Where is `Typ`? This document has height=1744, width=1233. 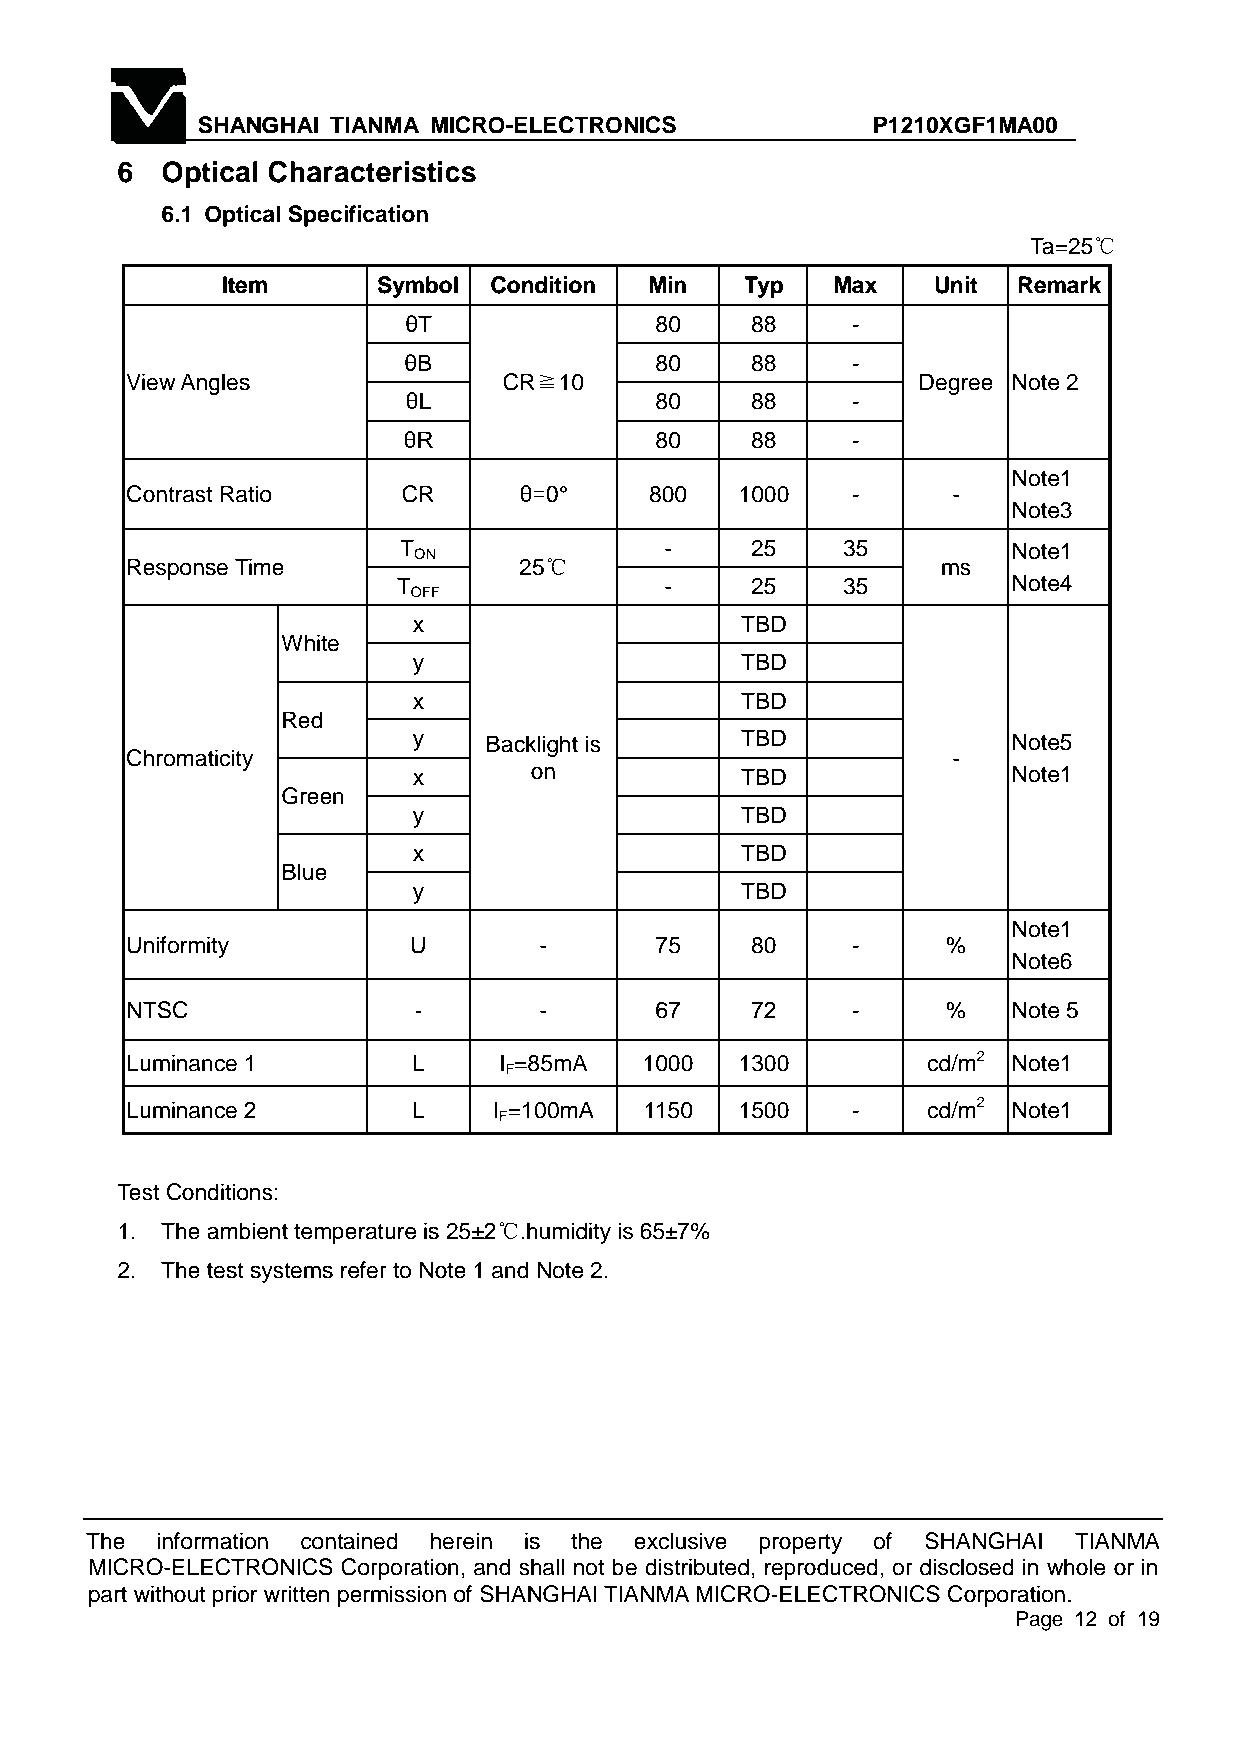 Typ is located at coordinates (763, 287).
